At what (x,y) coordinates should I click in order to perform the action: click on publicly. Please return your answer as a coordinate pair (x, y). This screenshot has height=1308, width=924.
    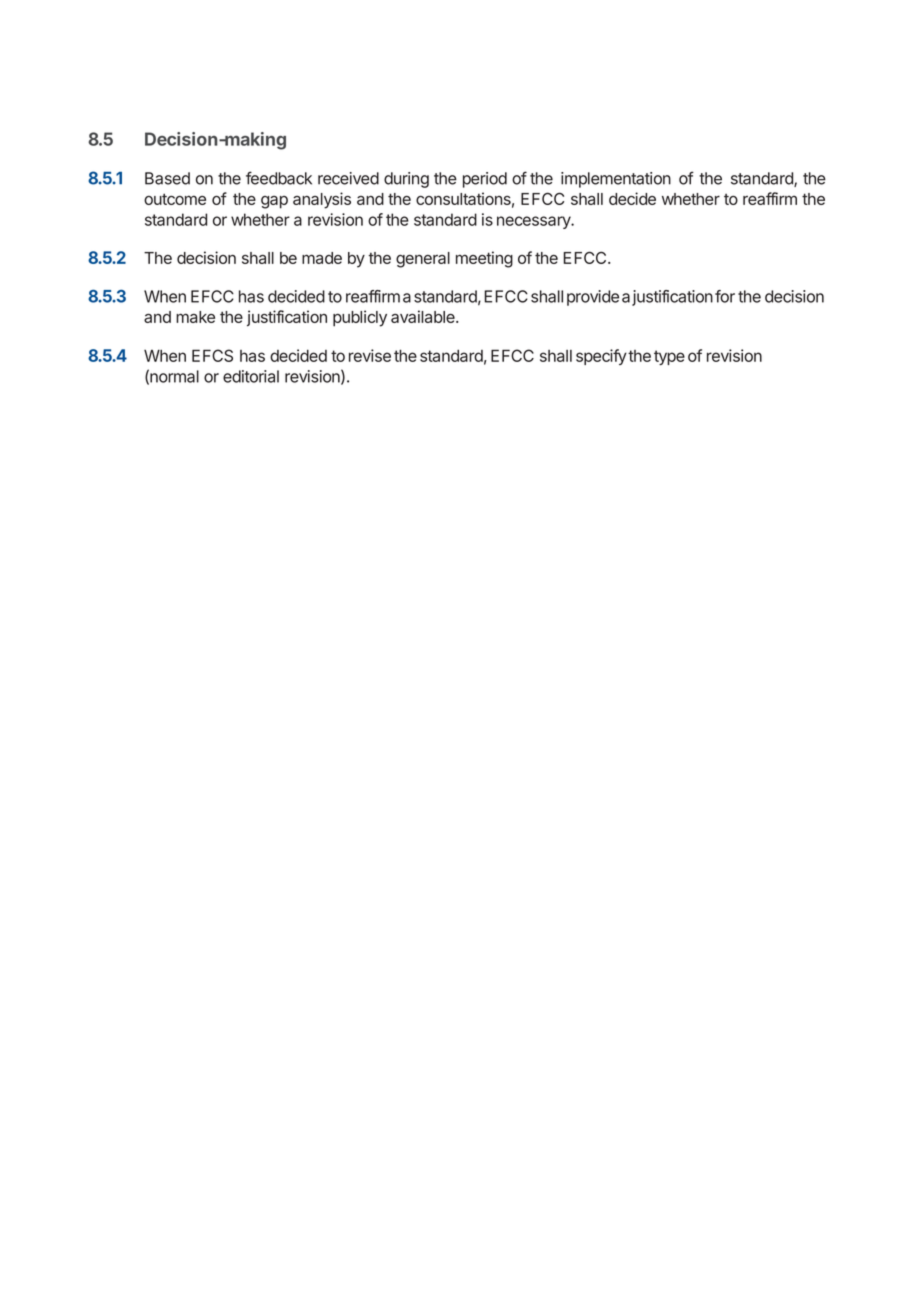
    Looking at the image, I should click on (360, 318).
